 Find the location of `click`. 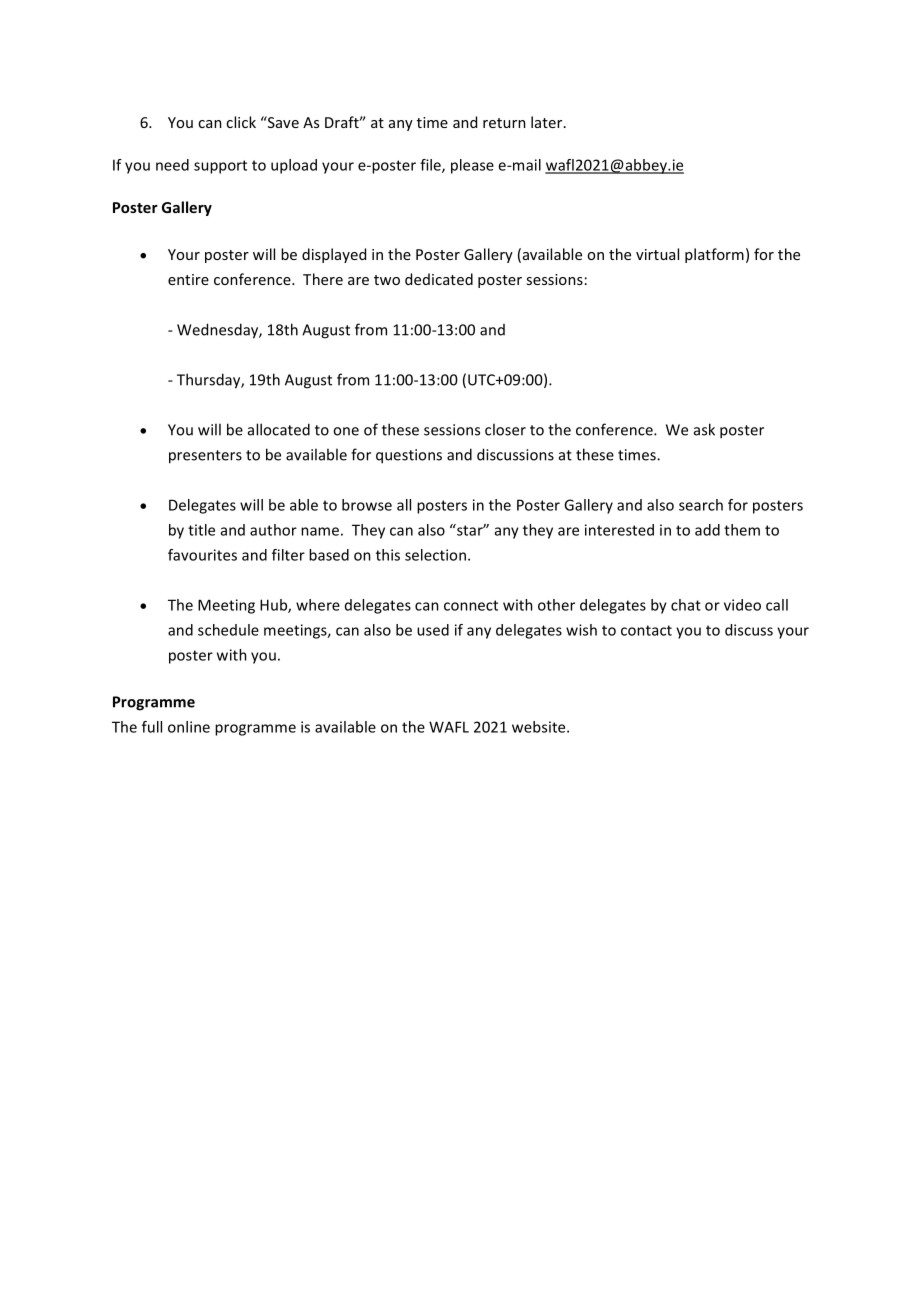

click is located at coordinates (241, 122).
